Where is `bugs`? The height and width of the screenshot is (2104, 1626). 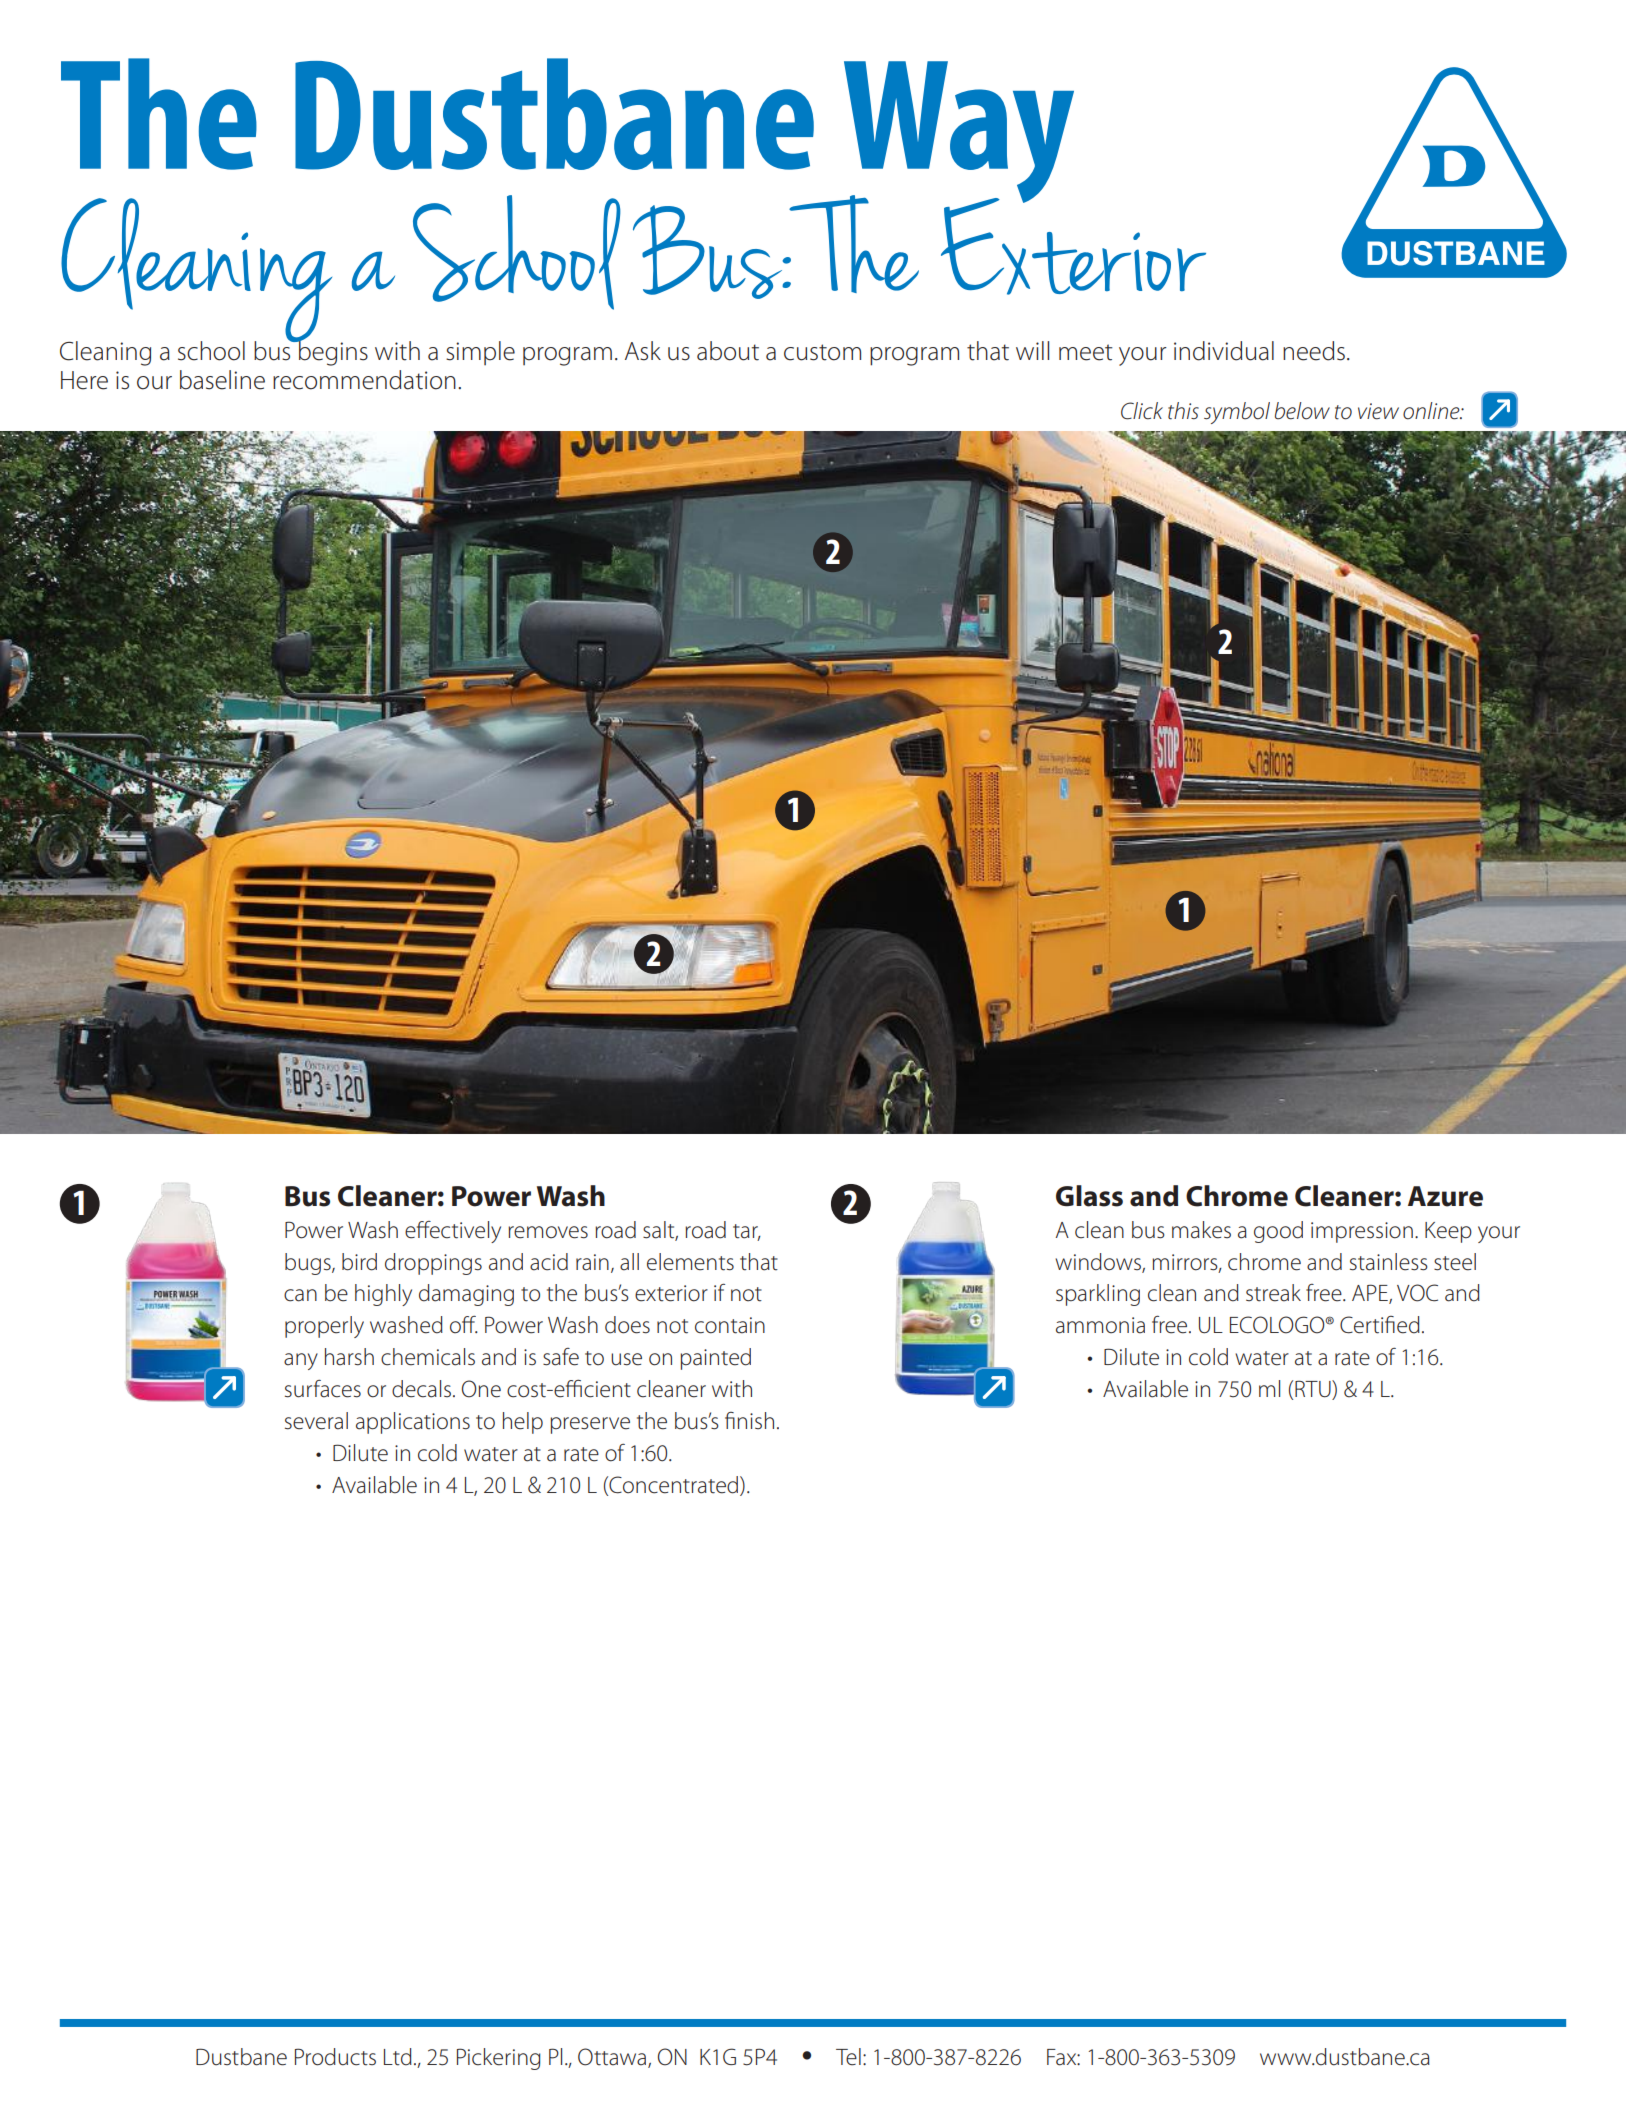
bugs is located at coordinates (309, 1264).
